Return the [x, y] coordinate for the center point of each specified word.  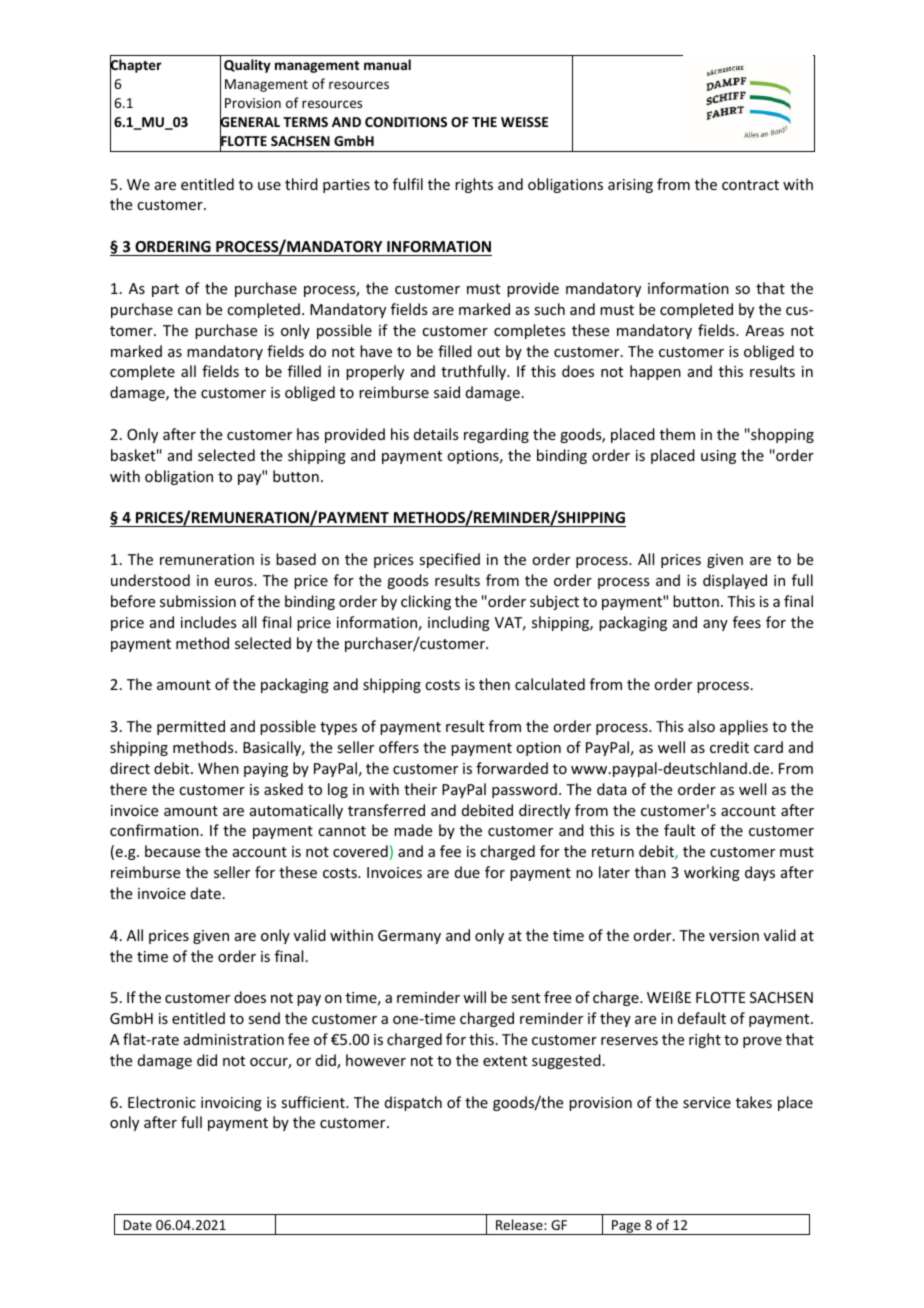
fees [747, 622]
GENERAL [250, 122]
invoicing [231, 1104]
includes [208, 622]
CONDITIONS [406, 122]
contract [750, 185]
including [459, 623]
